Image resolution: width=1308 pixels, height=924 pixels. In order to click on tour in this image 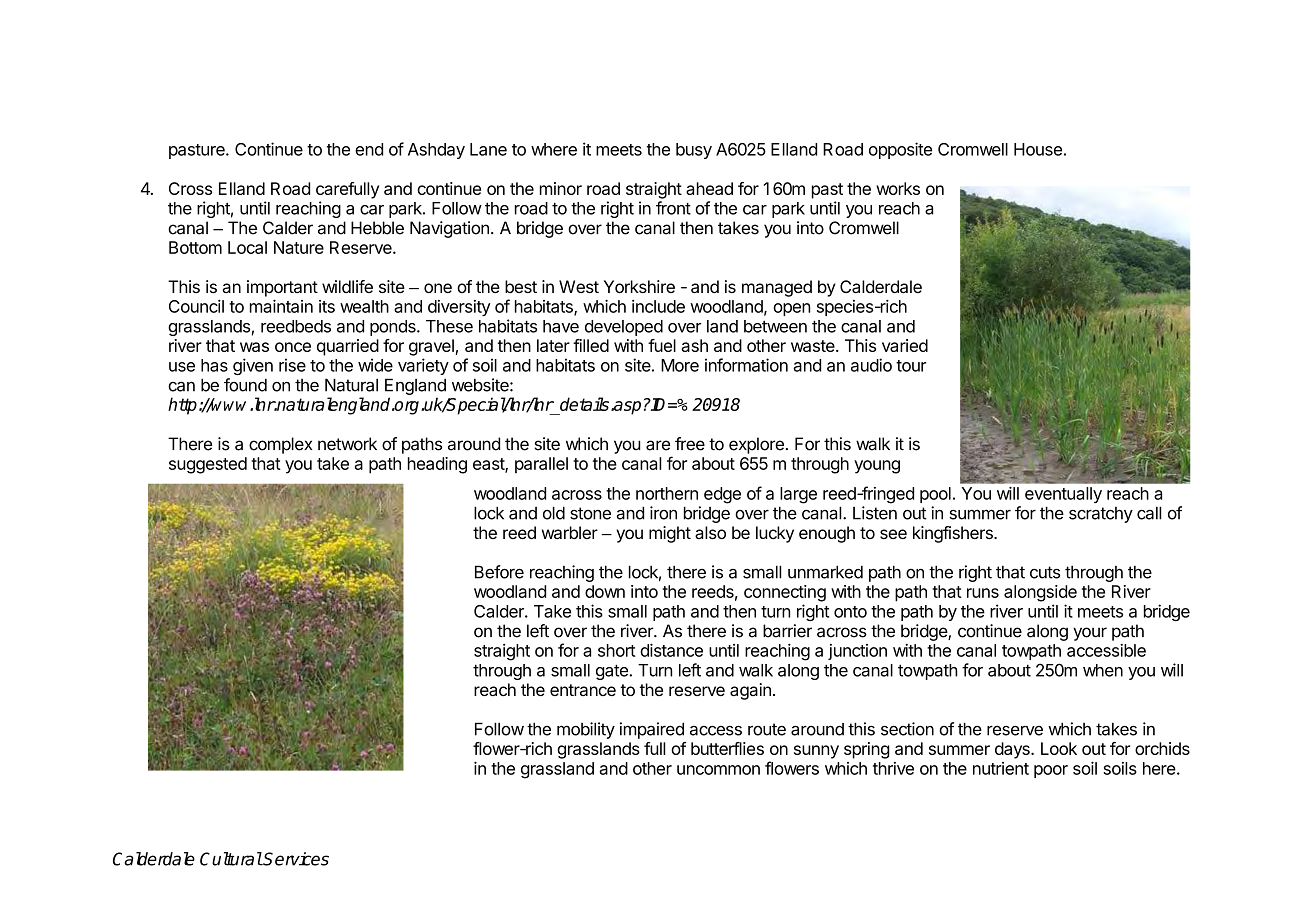, I will do `click(911, 366)`.
